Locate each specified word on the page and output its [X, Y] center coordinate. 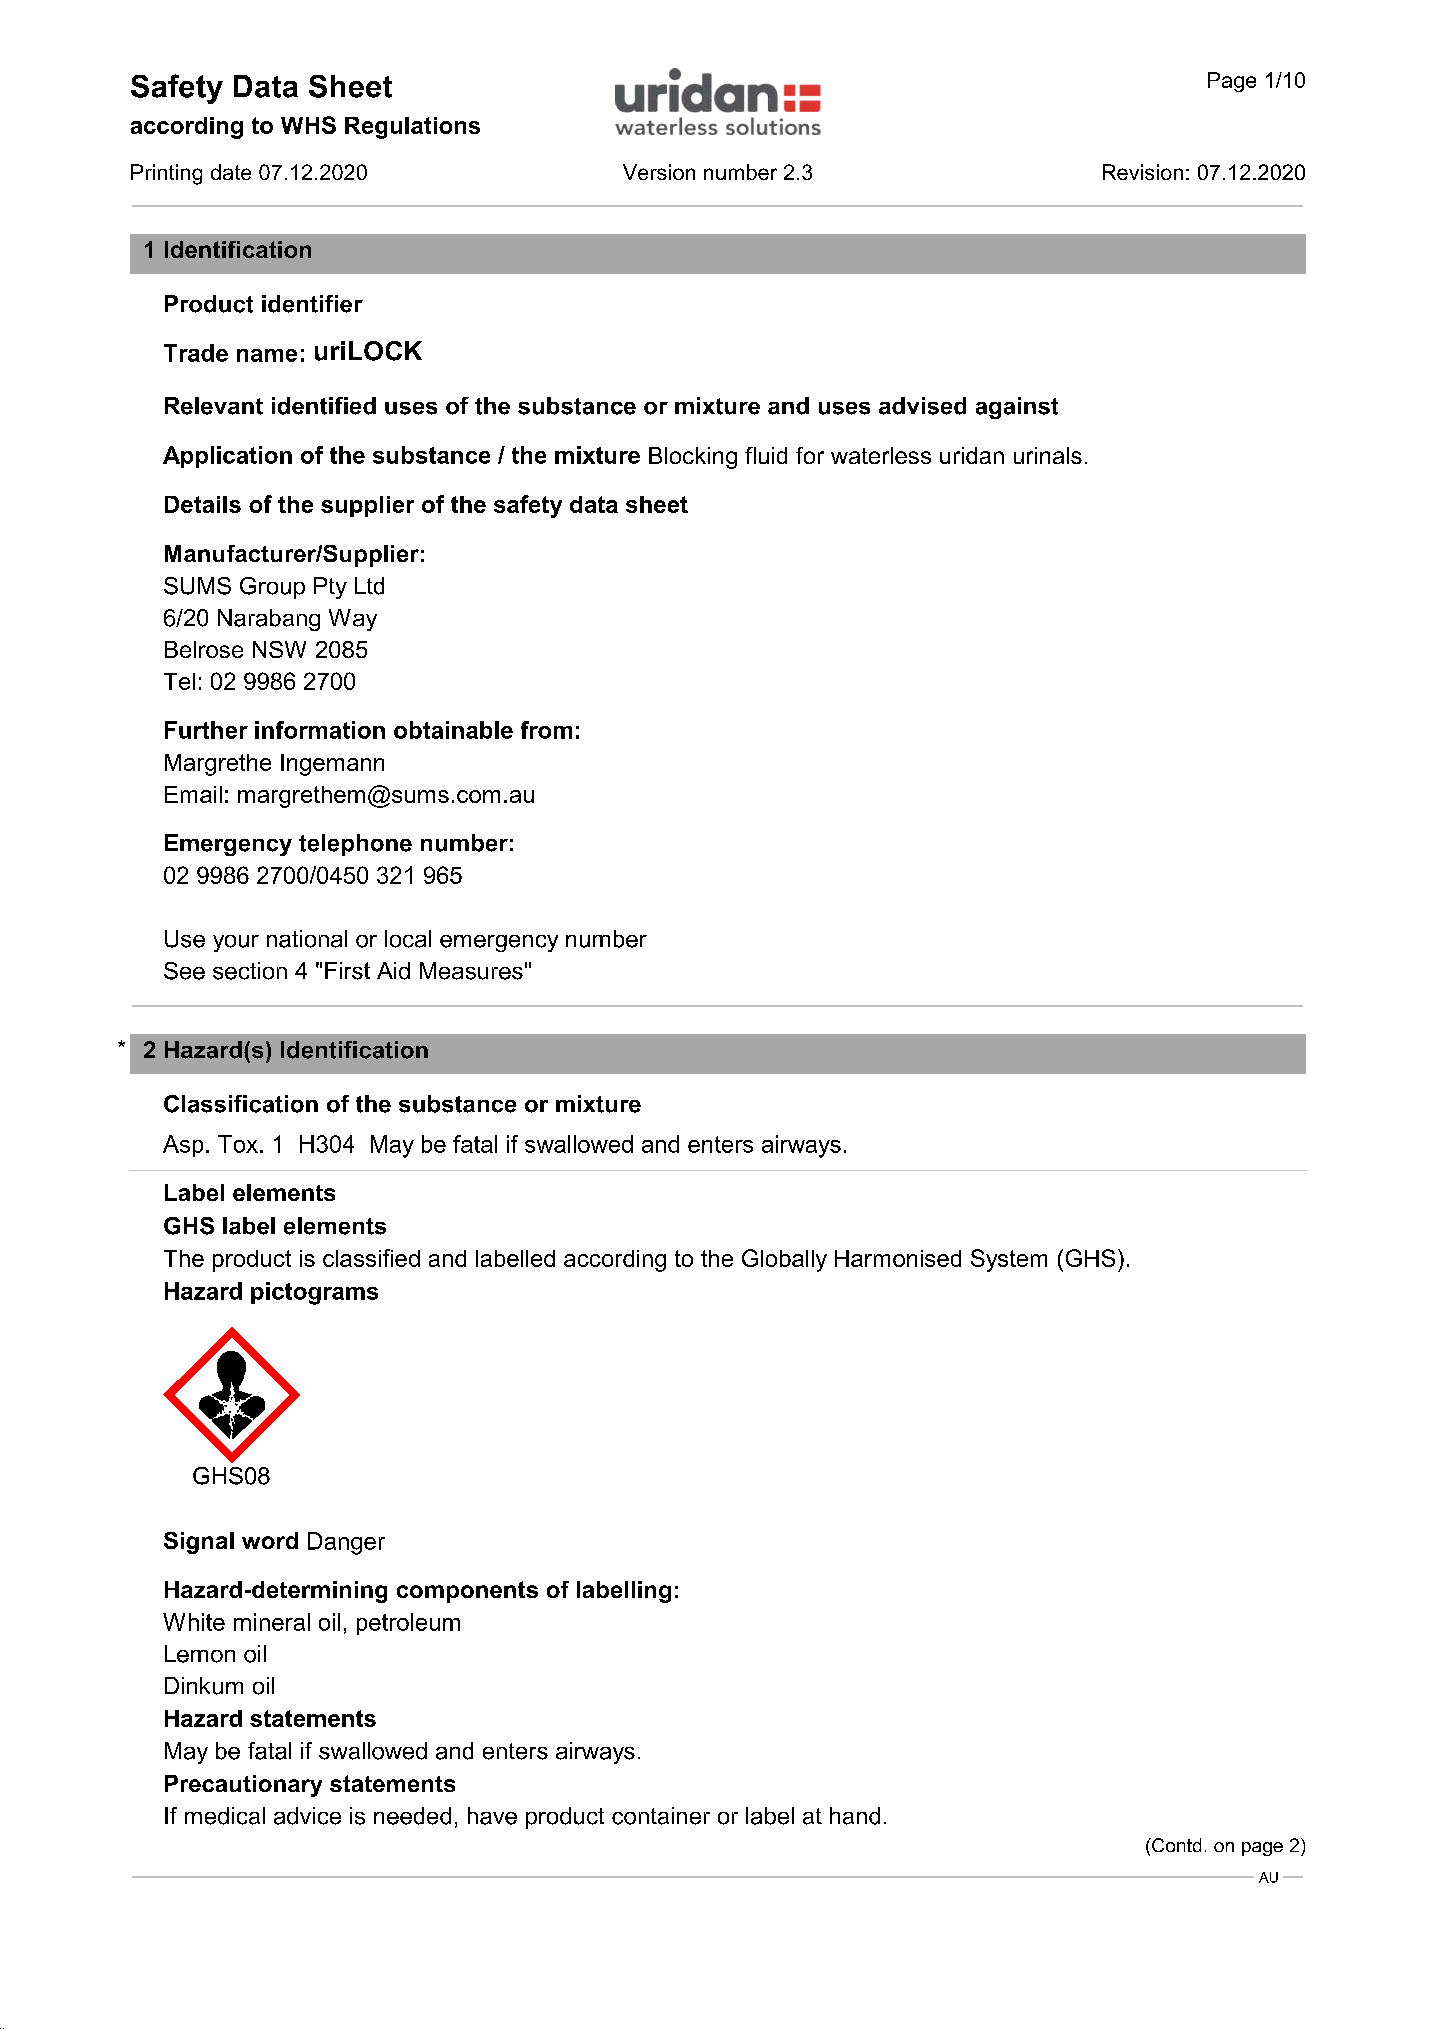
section [250, 971]
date [231, 172]
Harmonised [898, 1258]
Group [272, 588]
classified [371, 1258]
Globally [784, 1260]
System [1009, 1260]
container [661, 1816]
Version [659, 172]
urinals [1048, 455]
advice [307, 1816]
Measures [471, 971]
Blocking [693, 458]
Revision [1143, 172]
